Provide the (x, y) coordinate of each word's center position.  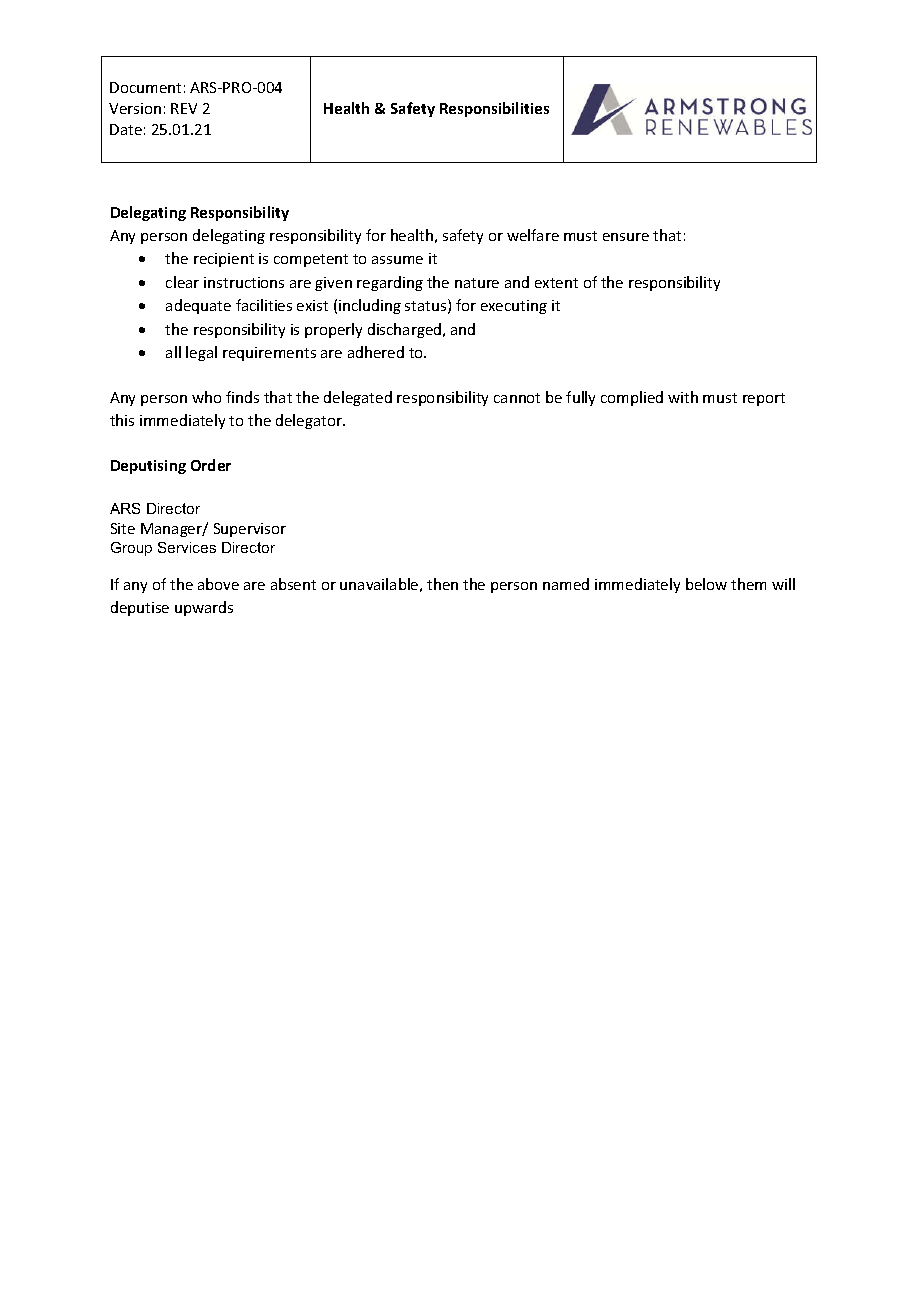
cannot (517, 398)
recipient (224, 260)
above (218, 584)
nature (477, 283)
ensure (626, 237)
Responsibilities (494, 109)
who (206, 397)
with (683, 397)
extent (556, 283)
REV (184, 108)
